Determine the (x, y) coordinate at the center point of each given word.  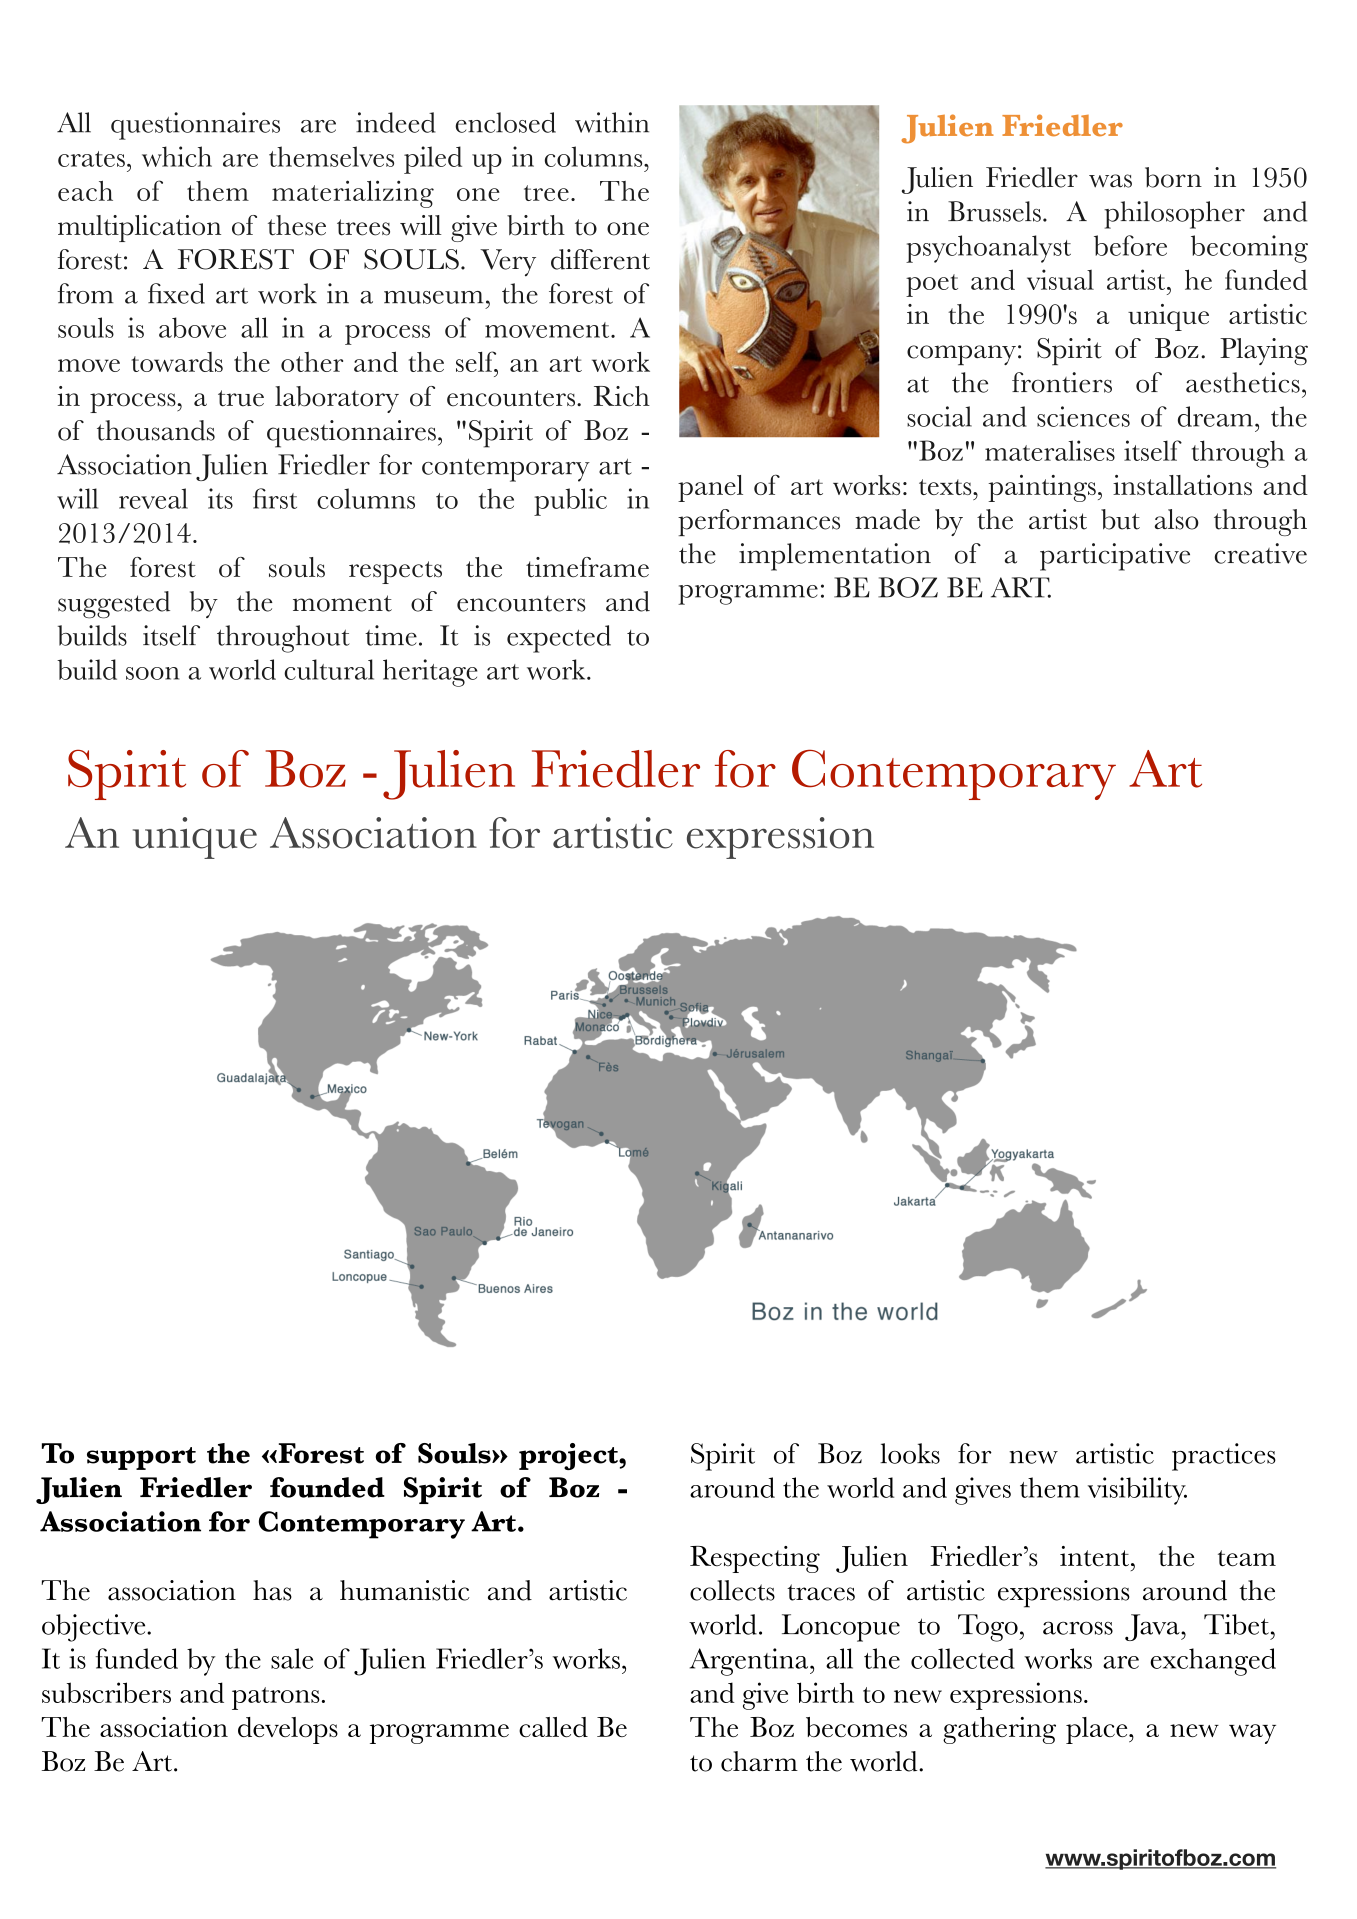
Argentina (750, 1662)
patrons (276, 1698)
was (1110, 181)
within (612, 122)
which (177, 156)
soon (152, 673)
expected (559, 639)
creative (1261, 553)
